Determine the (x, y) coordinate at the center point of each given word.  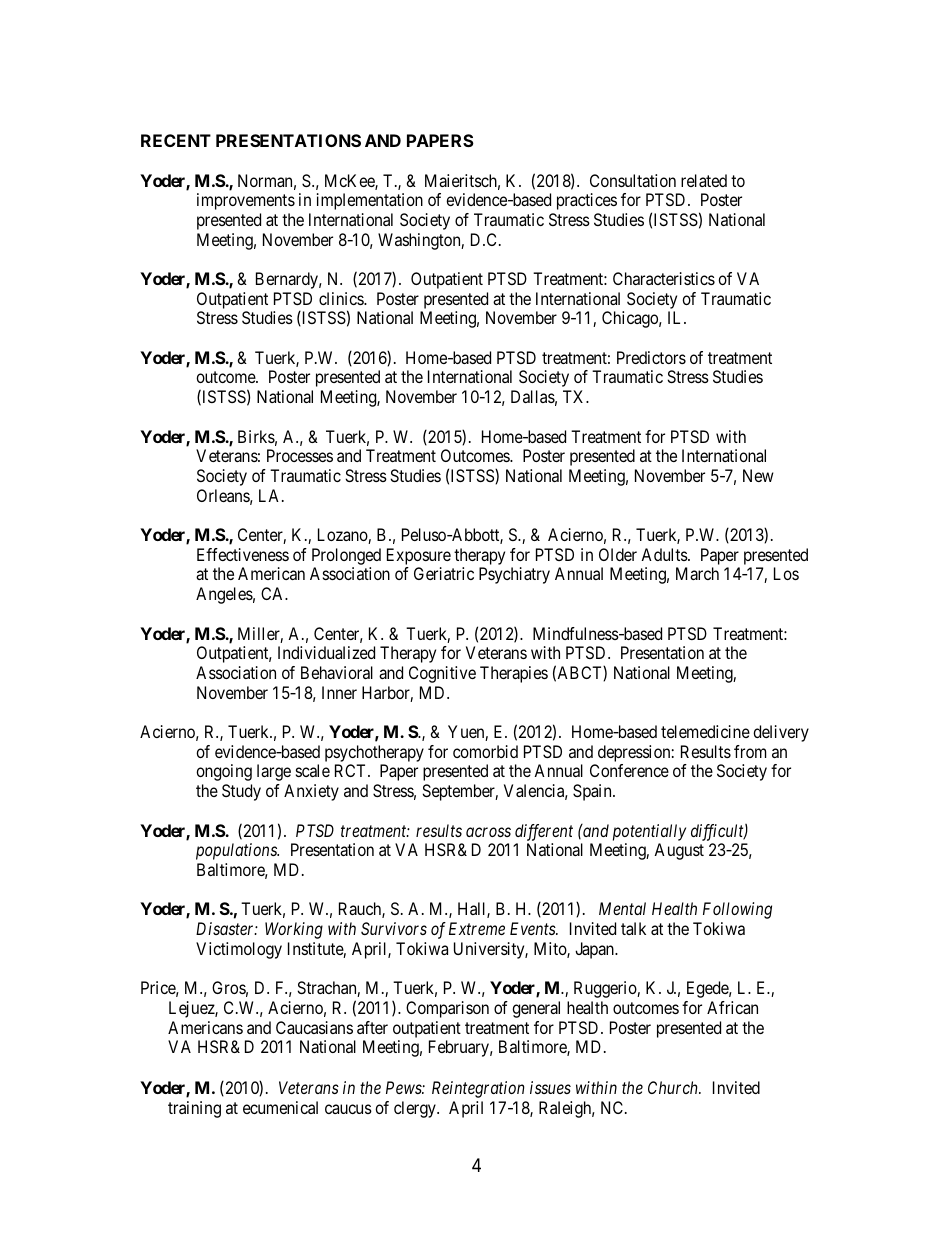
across (488, 832)
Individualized (326, 652)
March (697, 573)
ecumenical (280, 1107)
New (758, 475)
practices (587, 201)
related (704, 180)
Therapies (514, 674)
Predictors (651, 357)
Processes (300, 455)
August (679, 851)
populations (237, 851)
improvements (246, 201)
